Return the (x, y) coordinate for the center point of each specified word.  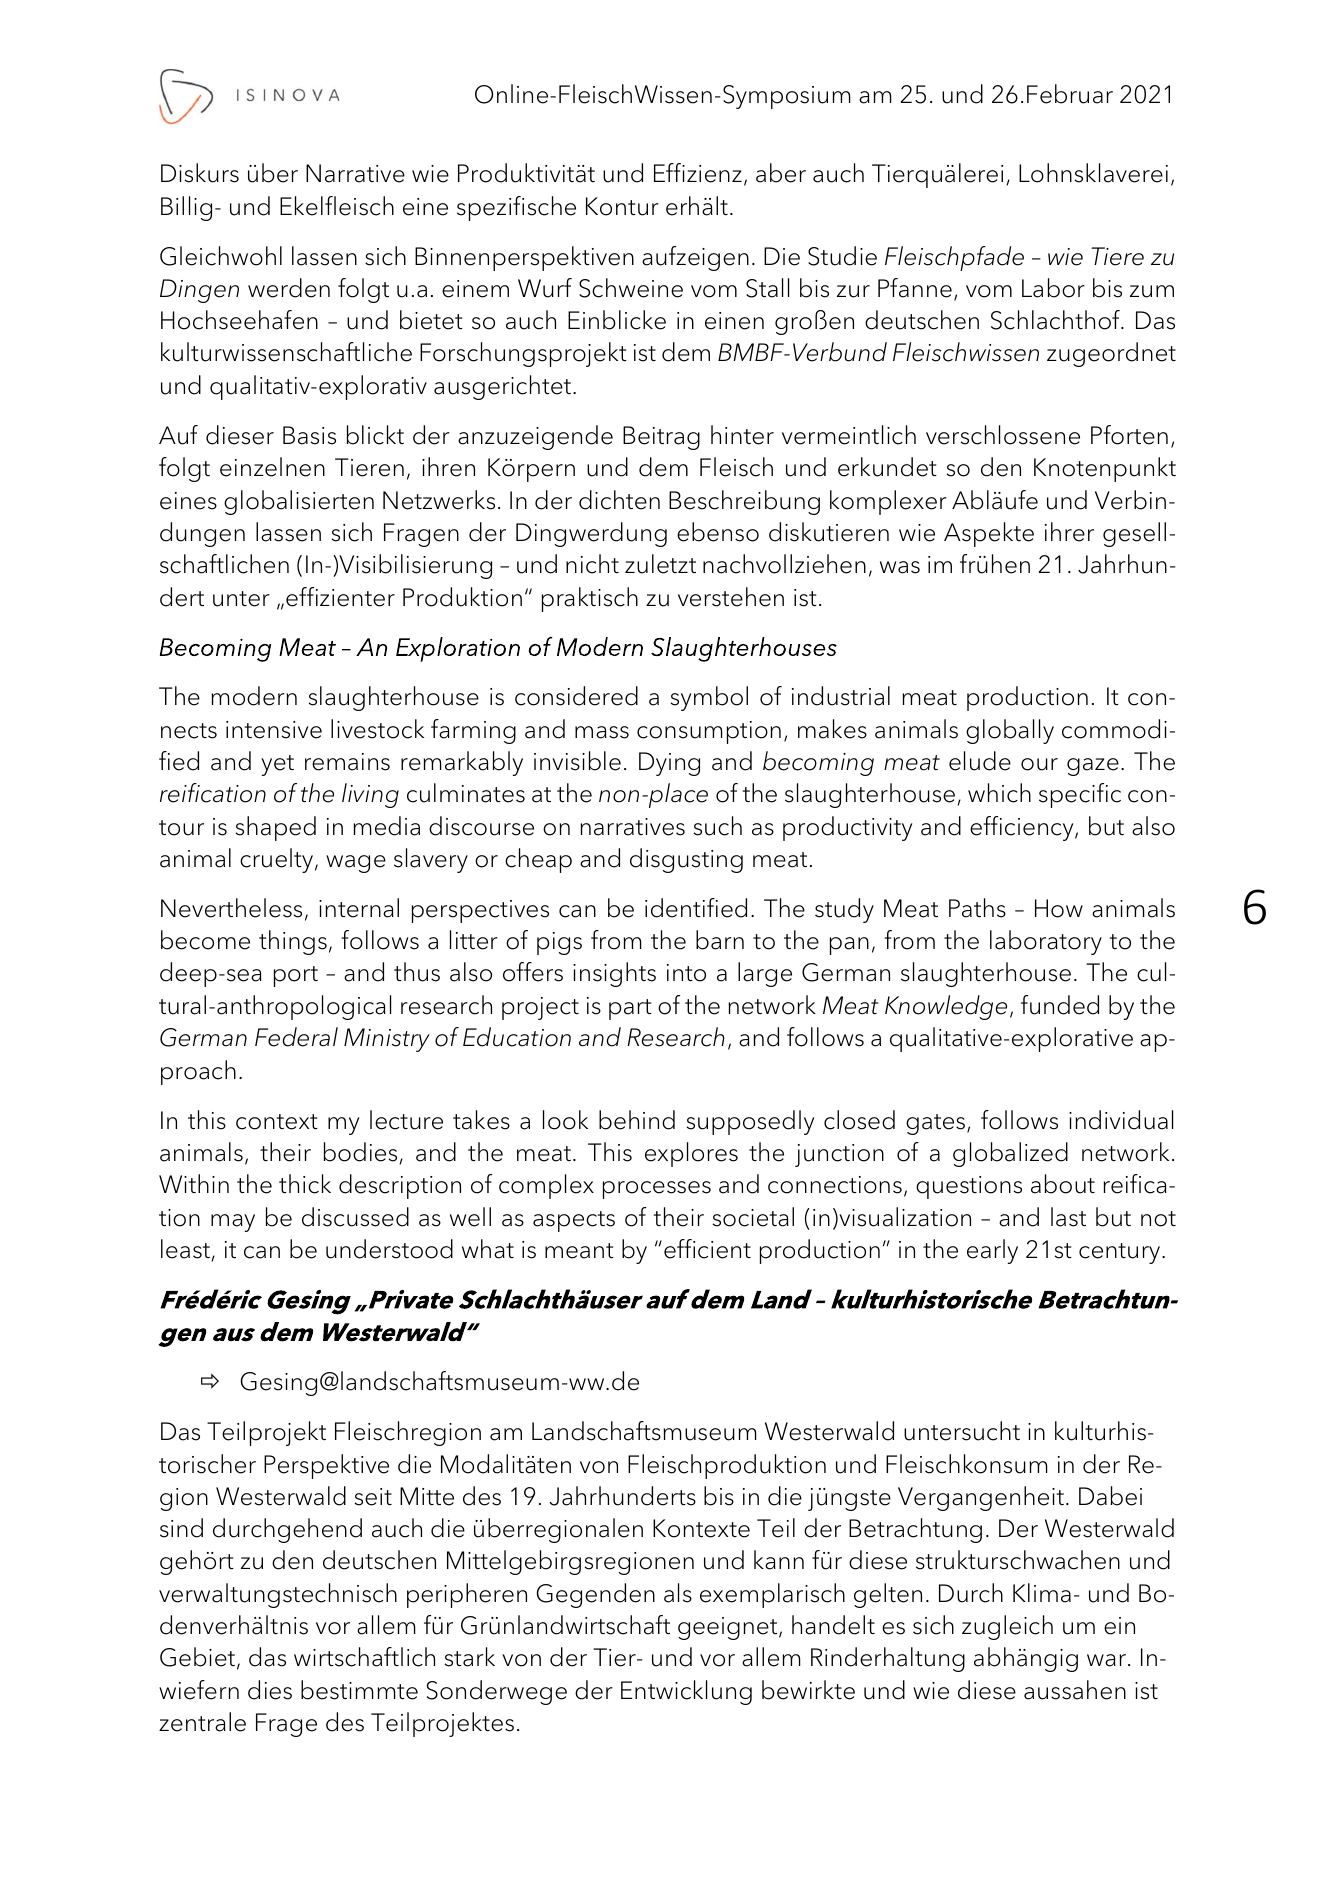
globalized (1010, 1154)
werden (289, 288)
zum (1152, 291)
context (277, 1122)
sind (181, 1528)
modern (254, 696)
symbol (709, 698)
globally (1010, 731)
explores (691, 1154)
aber (781, 173)
